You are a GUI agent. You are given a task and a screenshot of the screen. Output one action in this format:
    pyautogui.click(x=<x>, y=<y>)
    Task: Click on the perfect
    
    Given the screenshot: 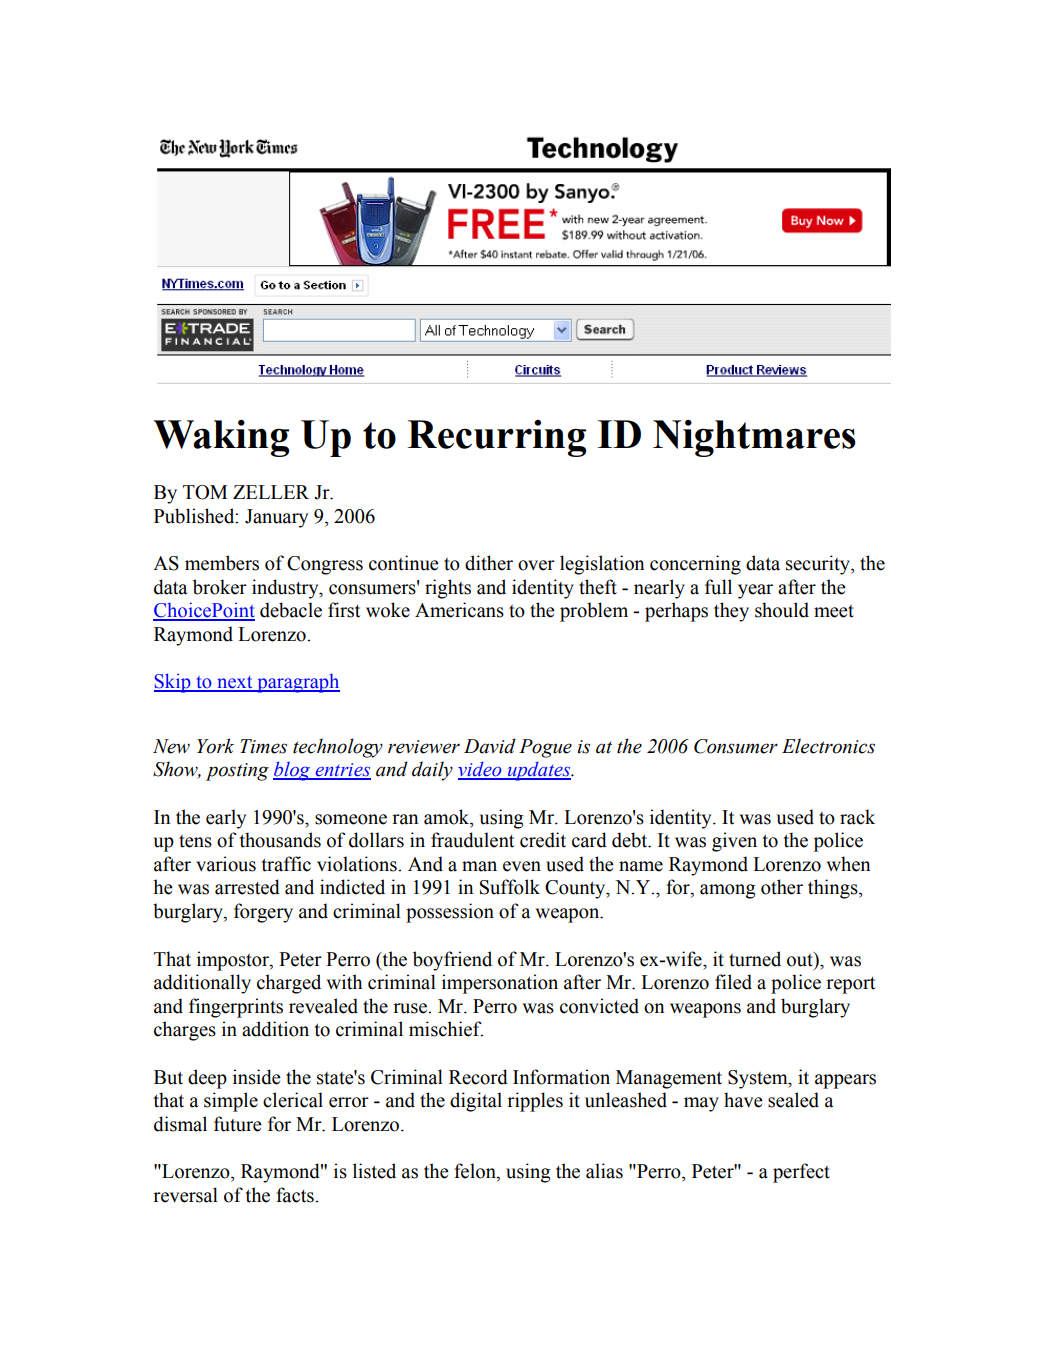 What is the action you would take?
    pyautogui.click(x=801, y=1173)
